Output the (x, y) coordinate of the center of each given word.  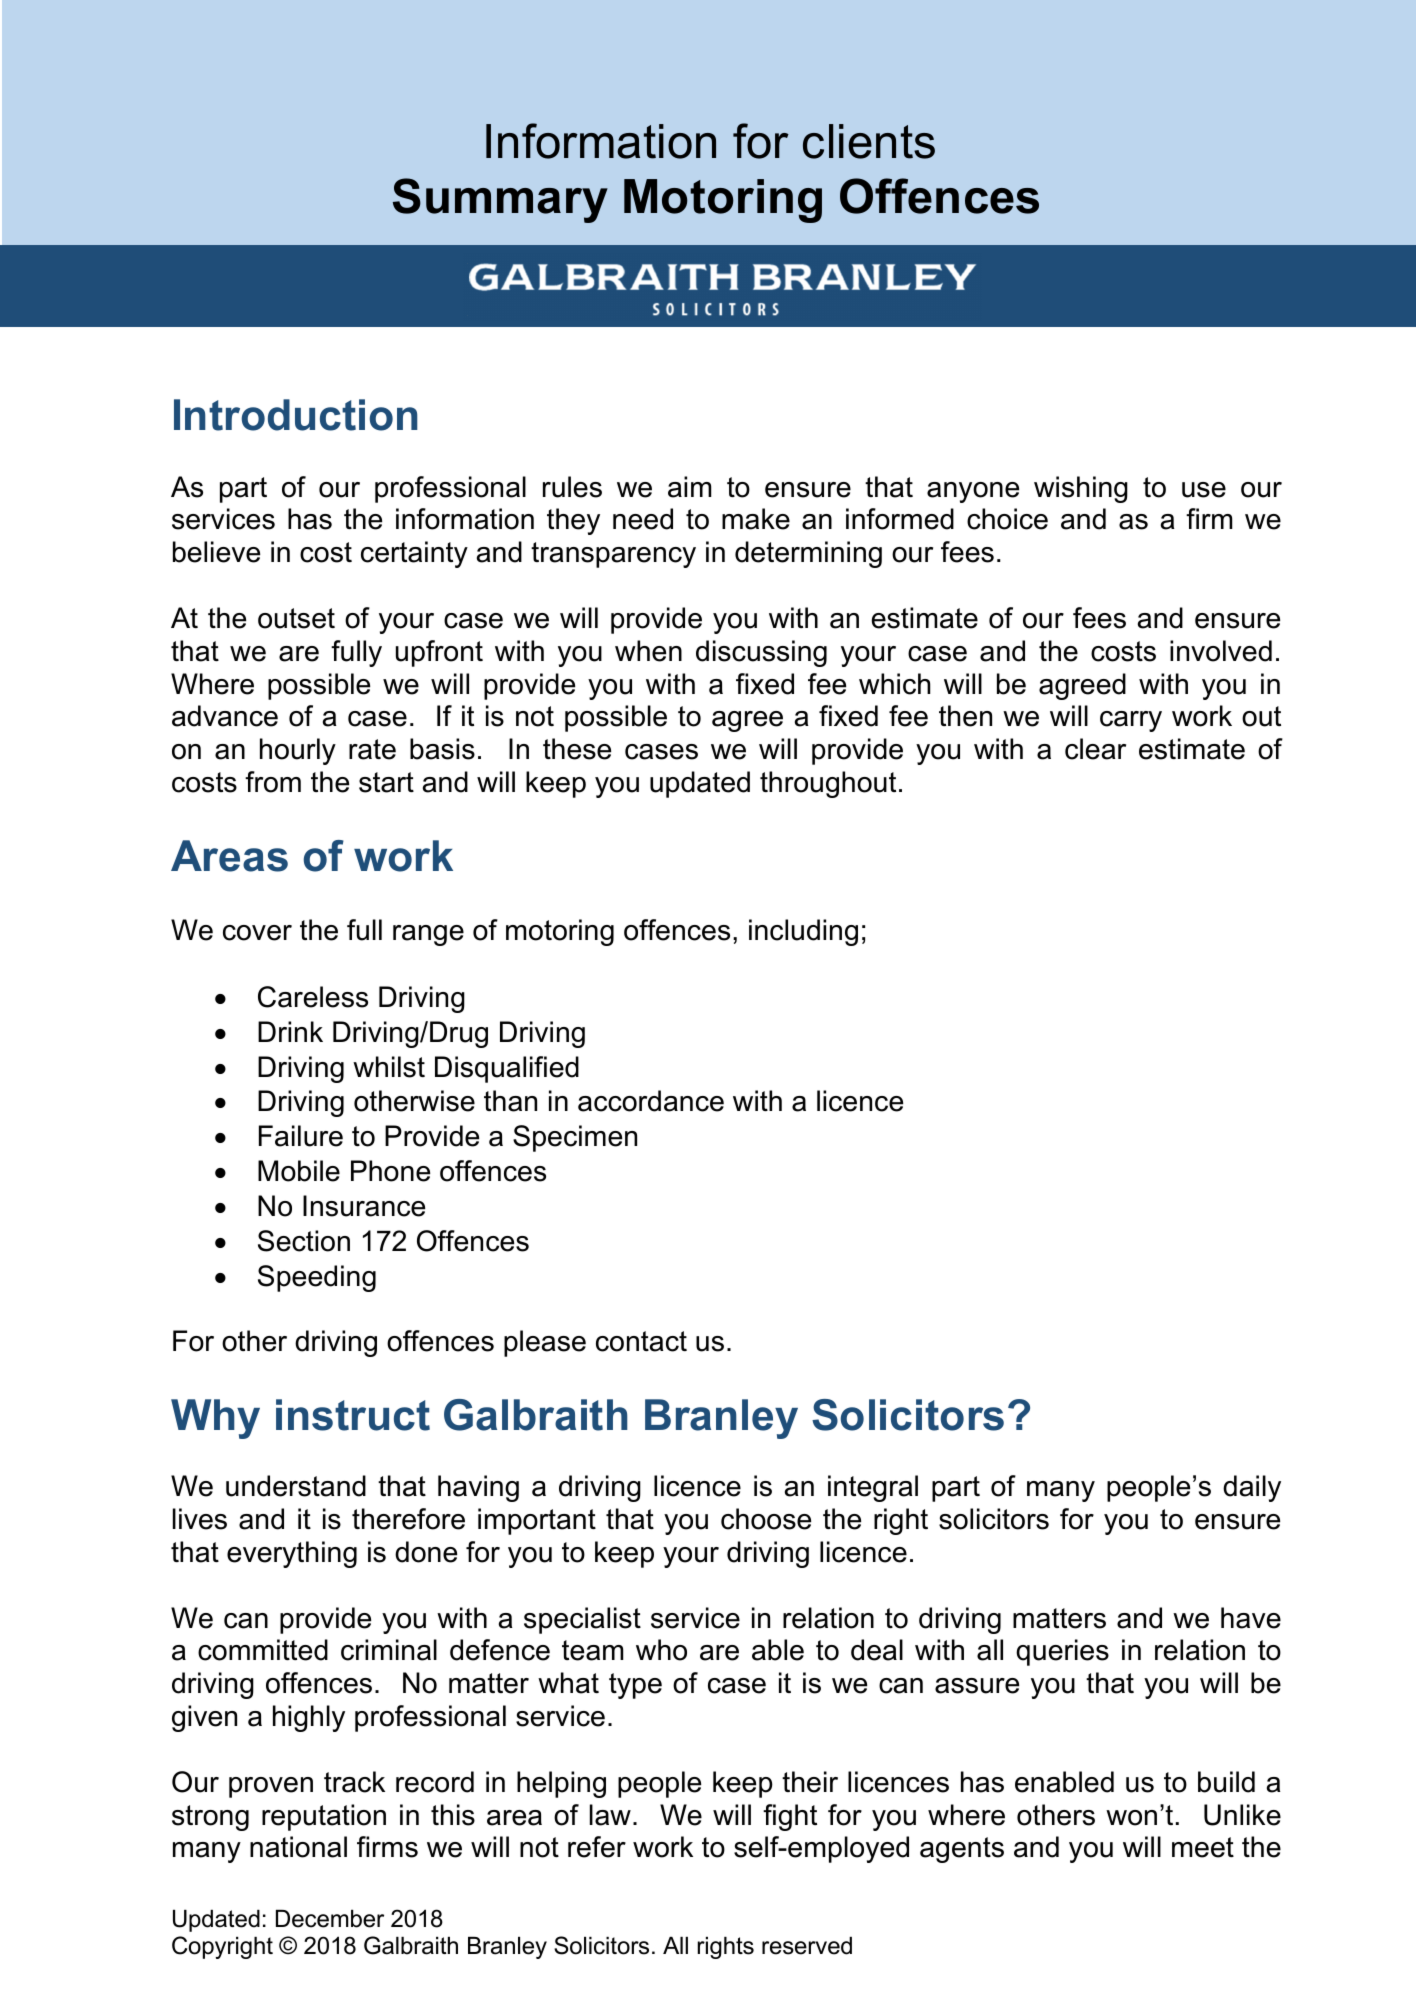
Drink (290, 1031)
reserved (807, 1946)
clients (869, 141)
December (330, 1919)
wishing (1081, 489)
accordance (651, 1101)
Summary (500, 200)
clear (1095, 749)
